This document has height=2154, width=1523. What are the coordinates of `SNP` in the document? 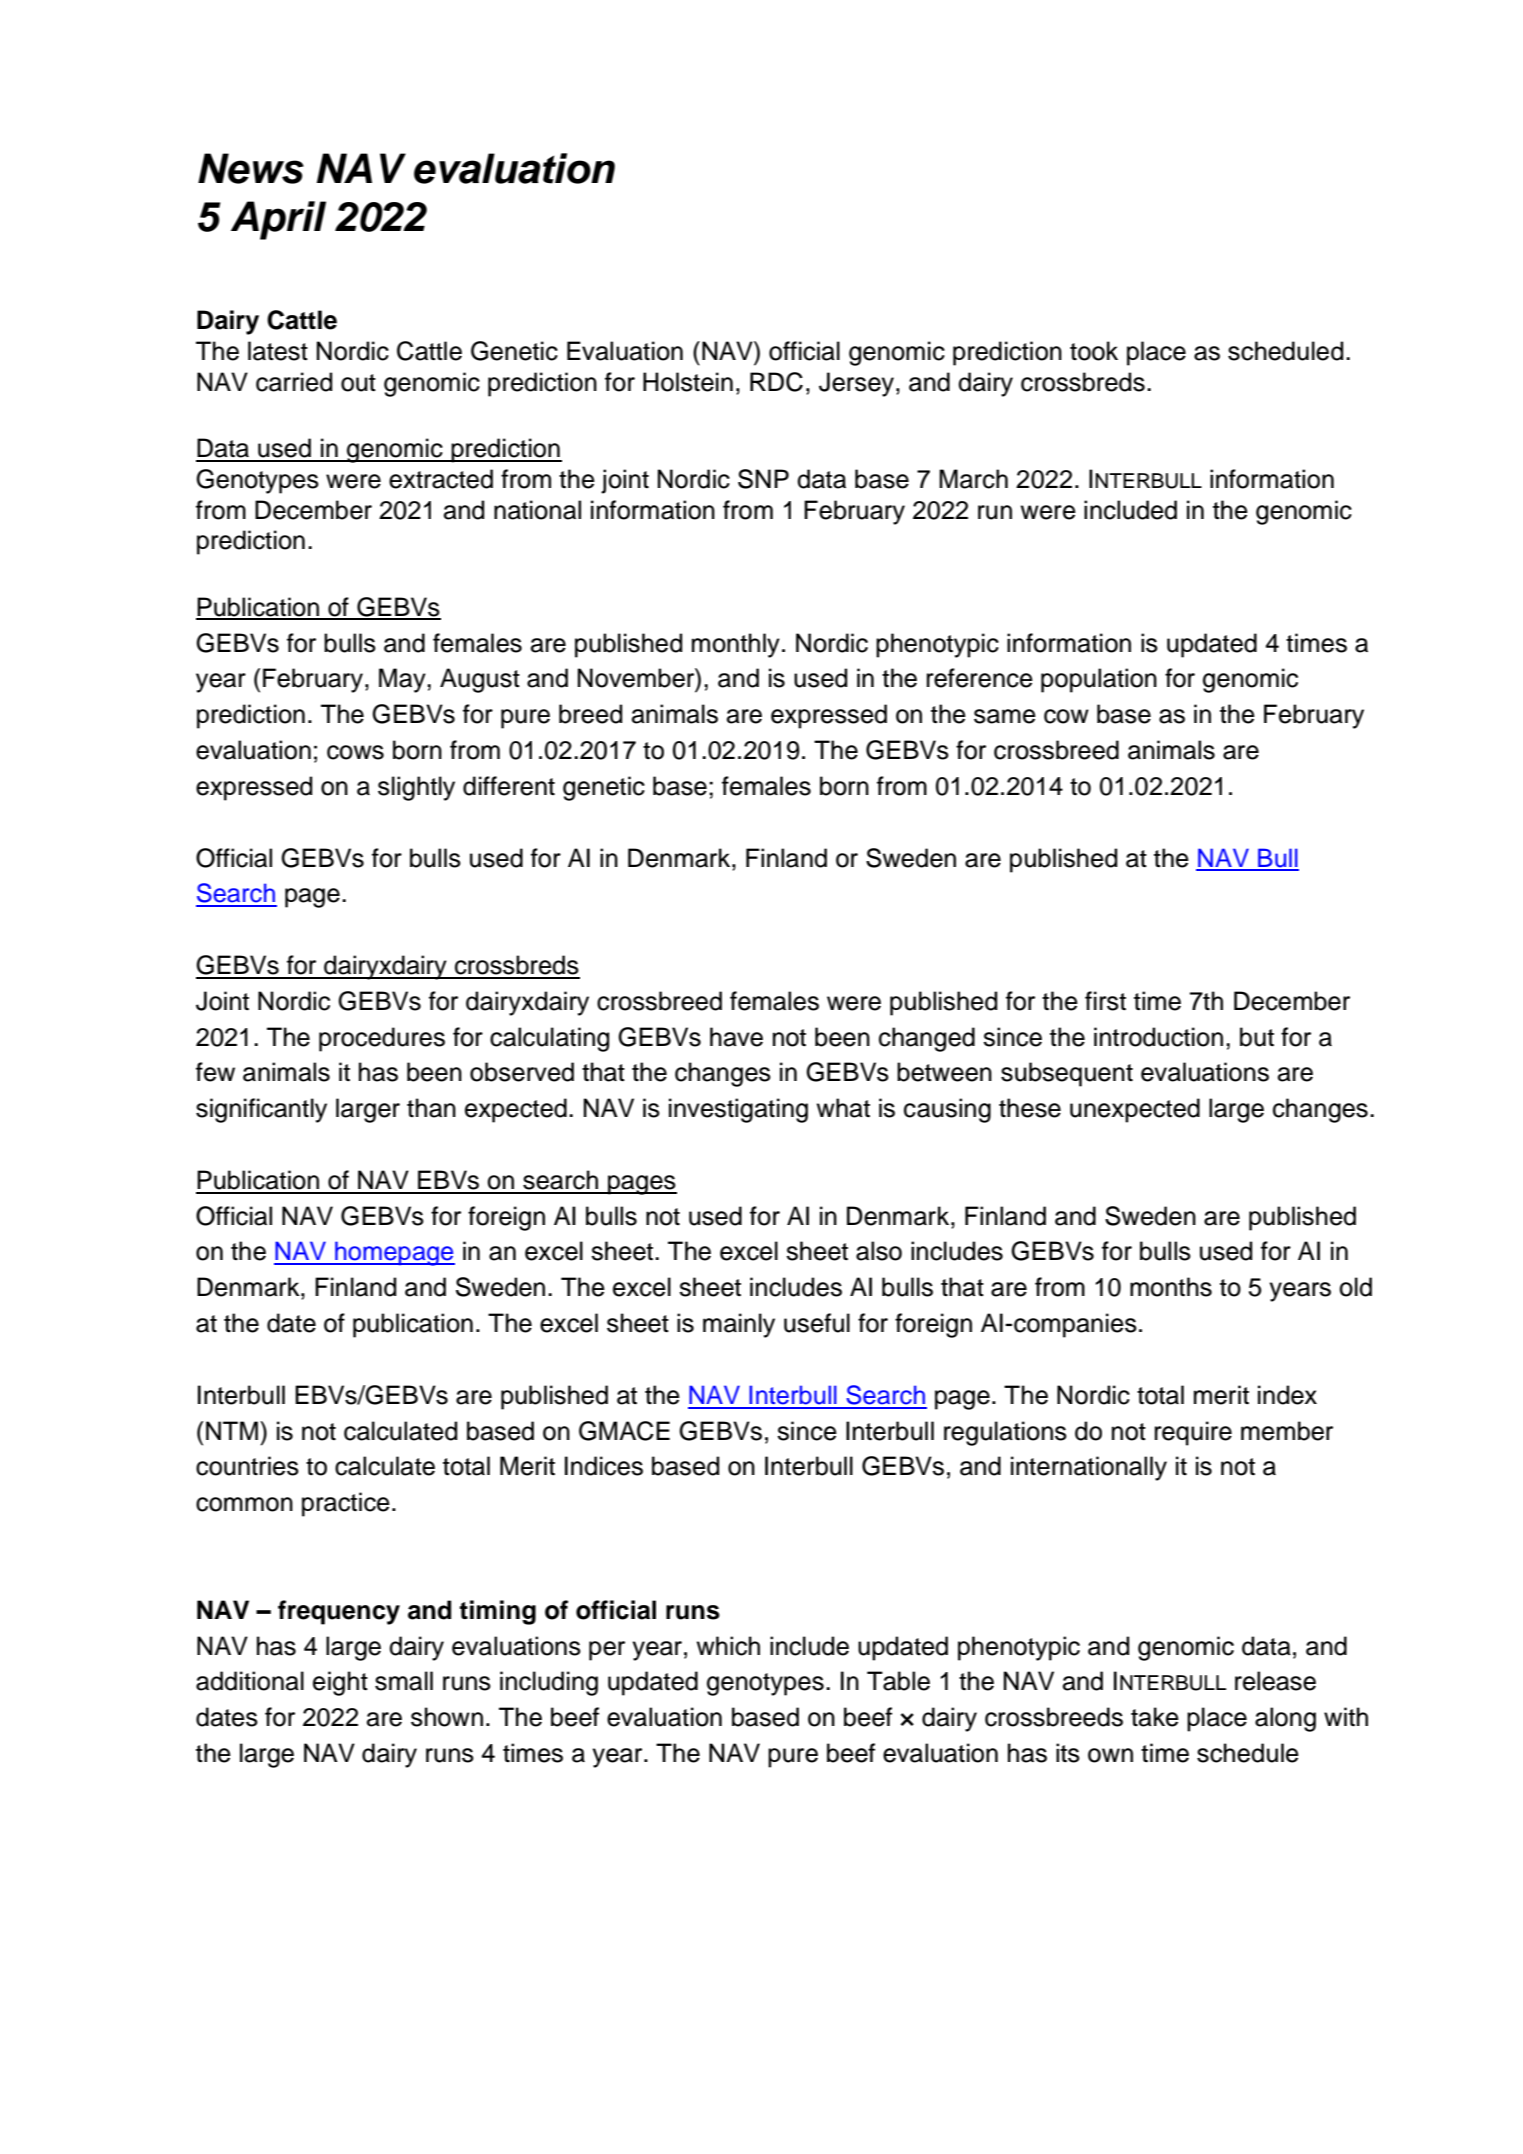 It's located at (763, 479).
